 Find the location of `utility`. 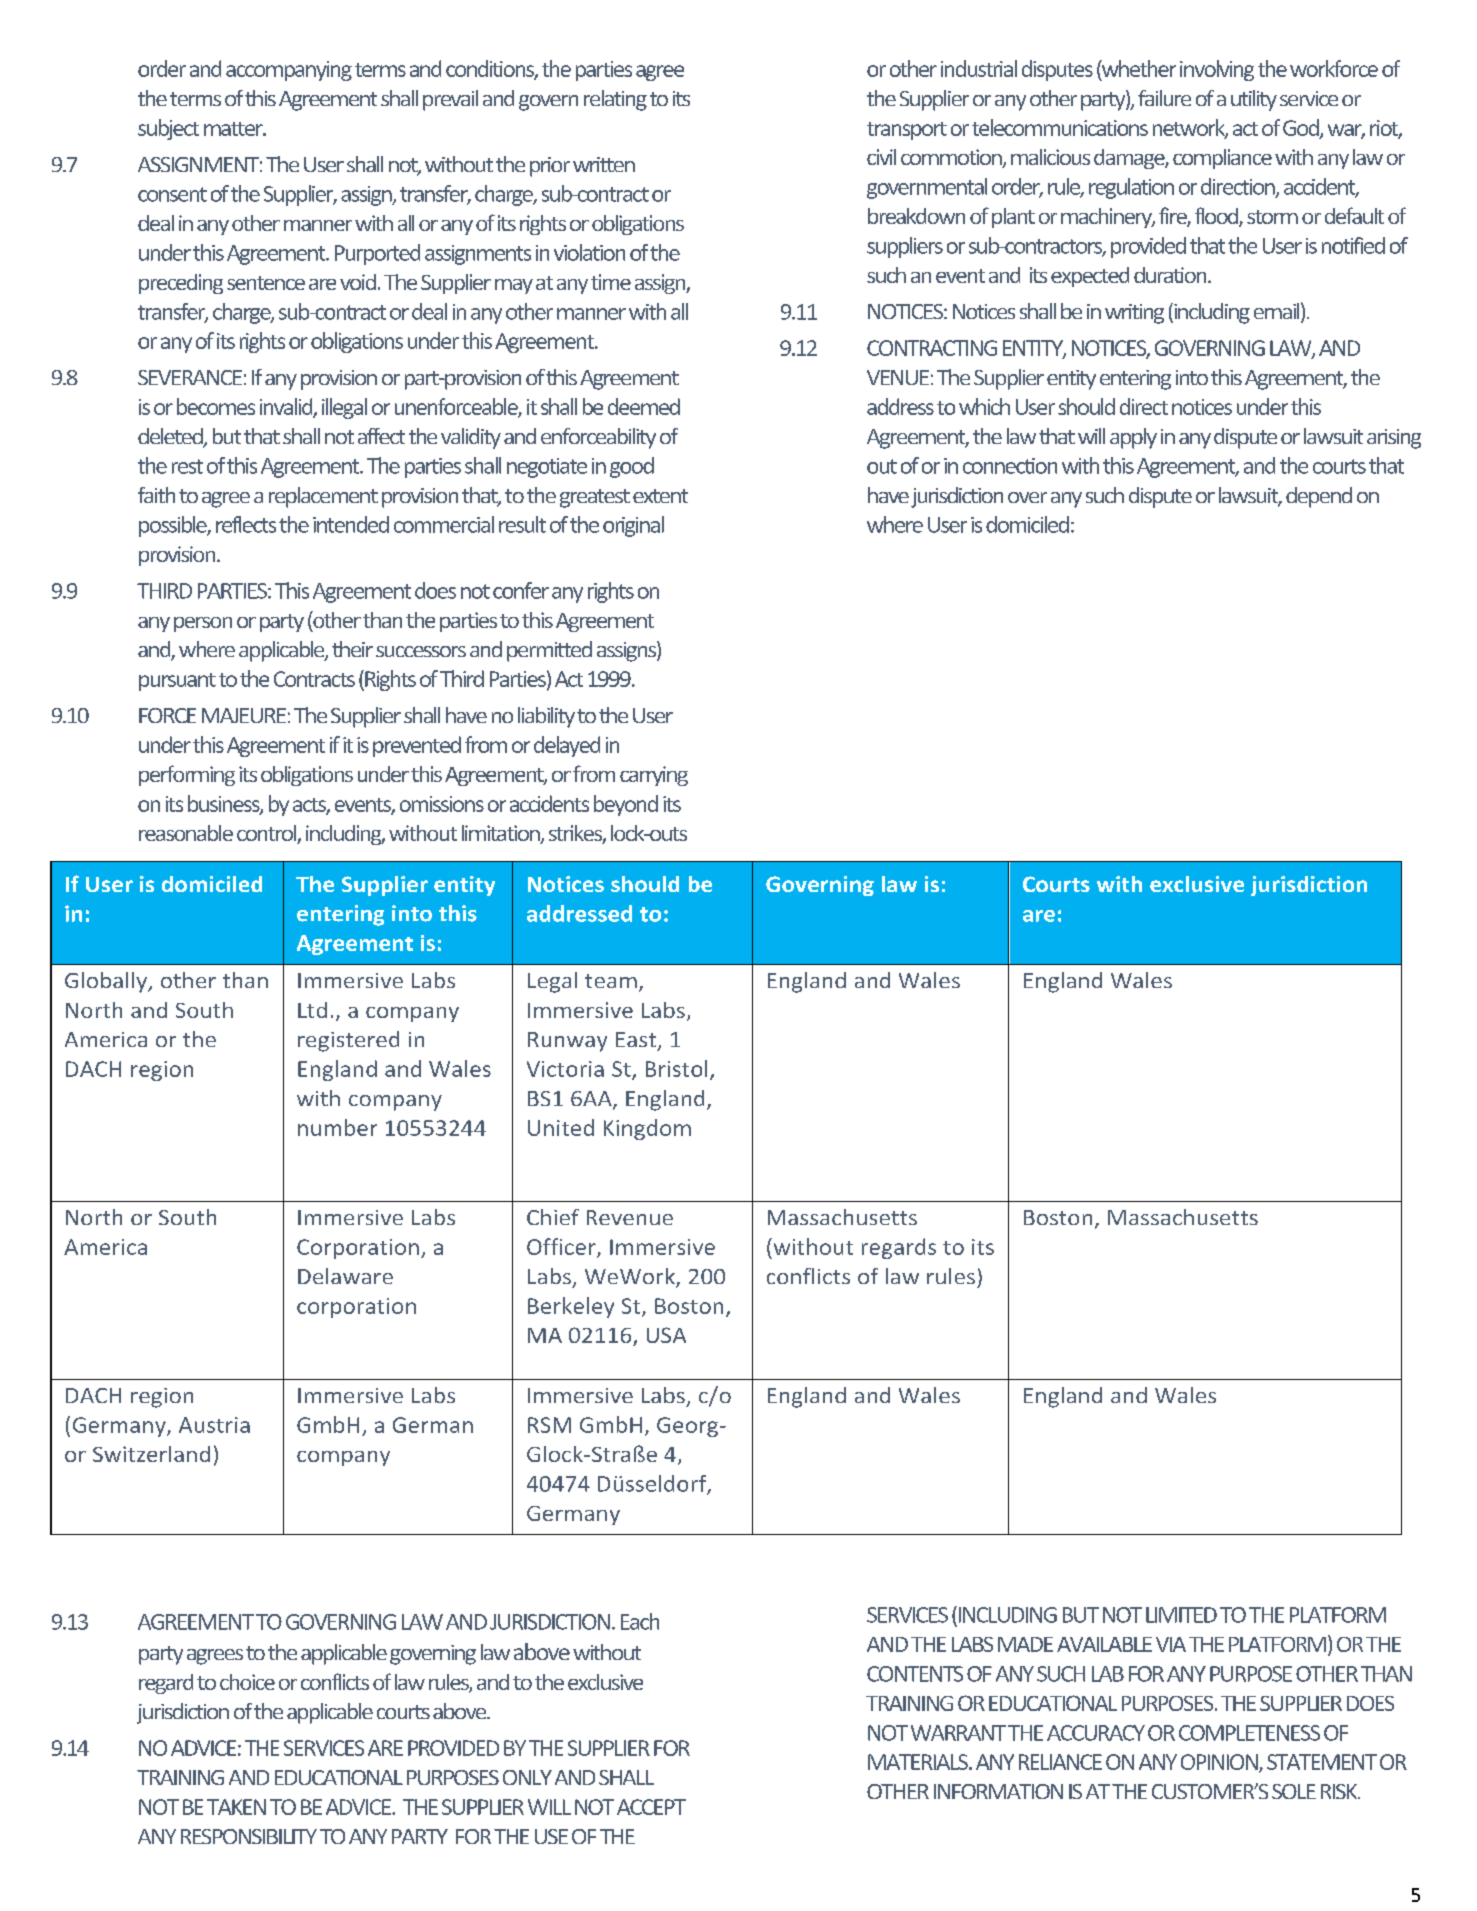

utility is located at coordinates (1254, 100).
